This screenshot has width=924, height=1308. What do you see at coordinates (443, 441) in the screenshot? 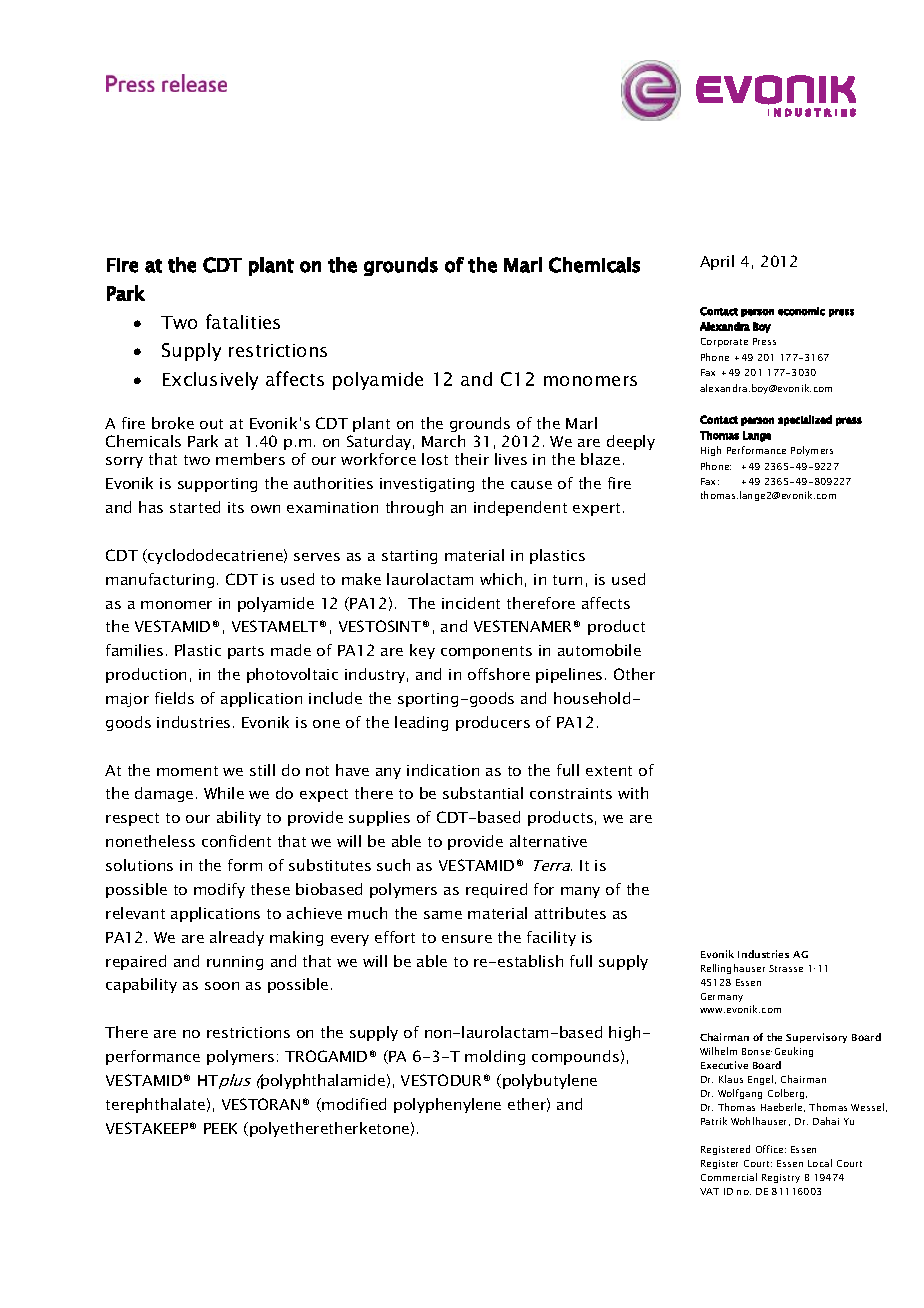
I see `March` at bounding box center [443, 441].
